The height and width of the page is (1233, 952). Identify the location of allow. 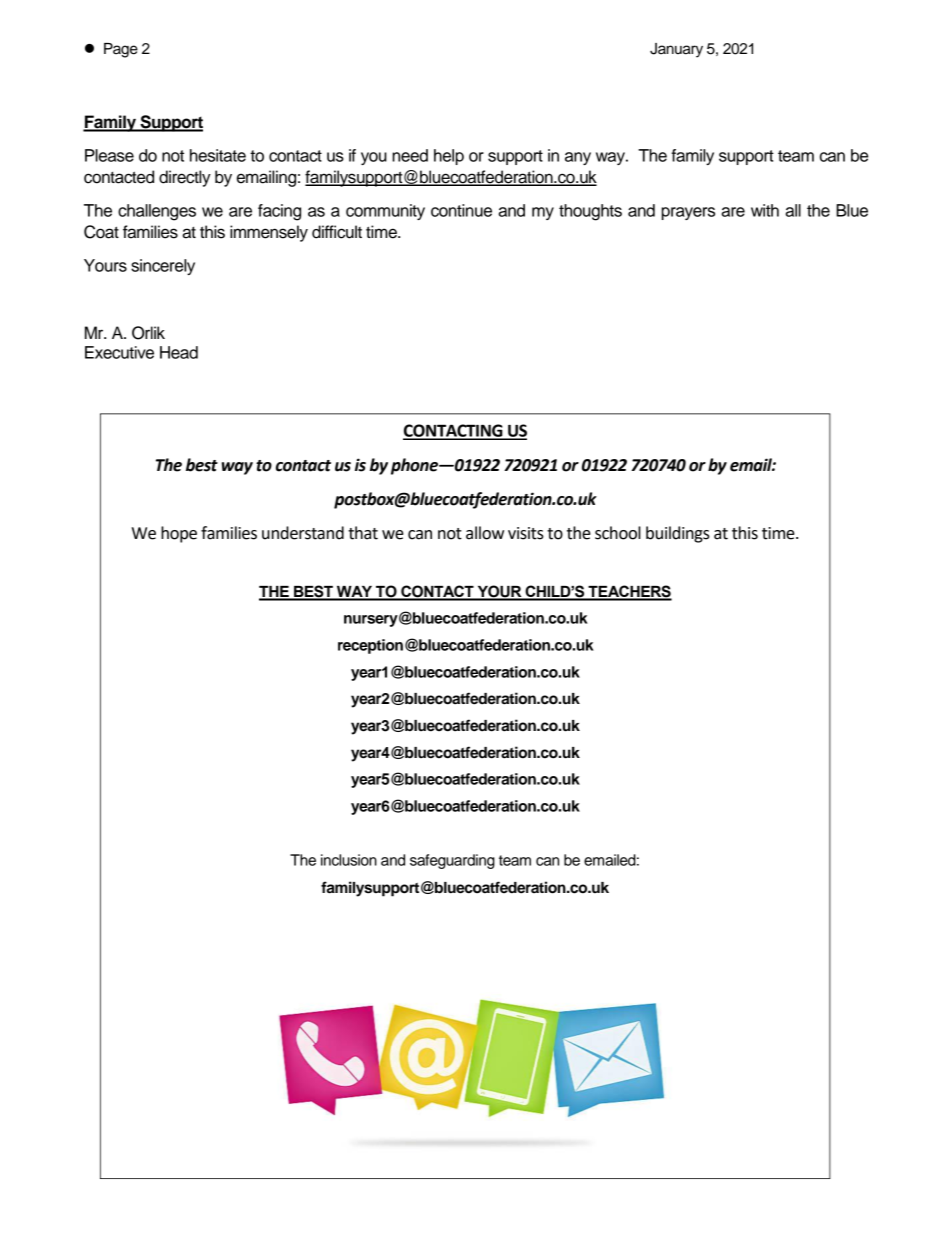
(485, 533).
